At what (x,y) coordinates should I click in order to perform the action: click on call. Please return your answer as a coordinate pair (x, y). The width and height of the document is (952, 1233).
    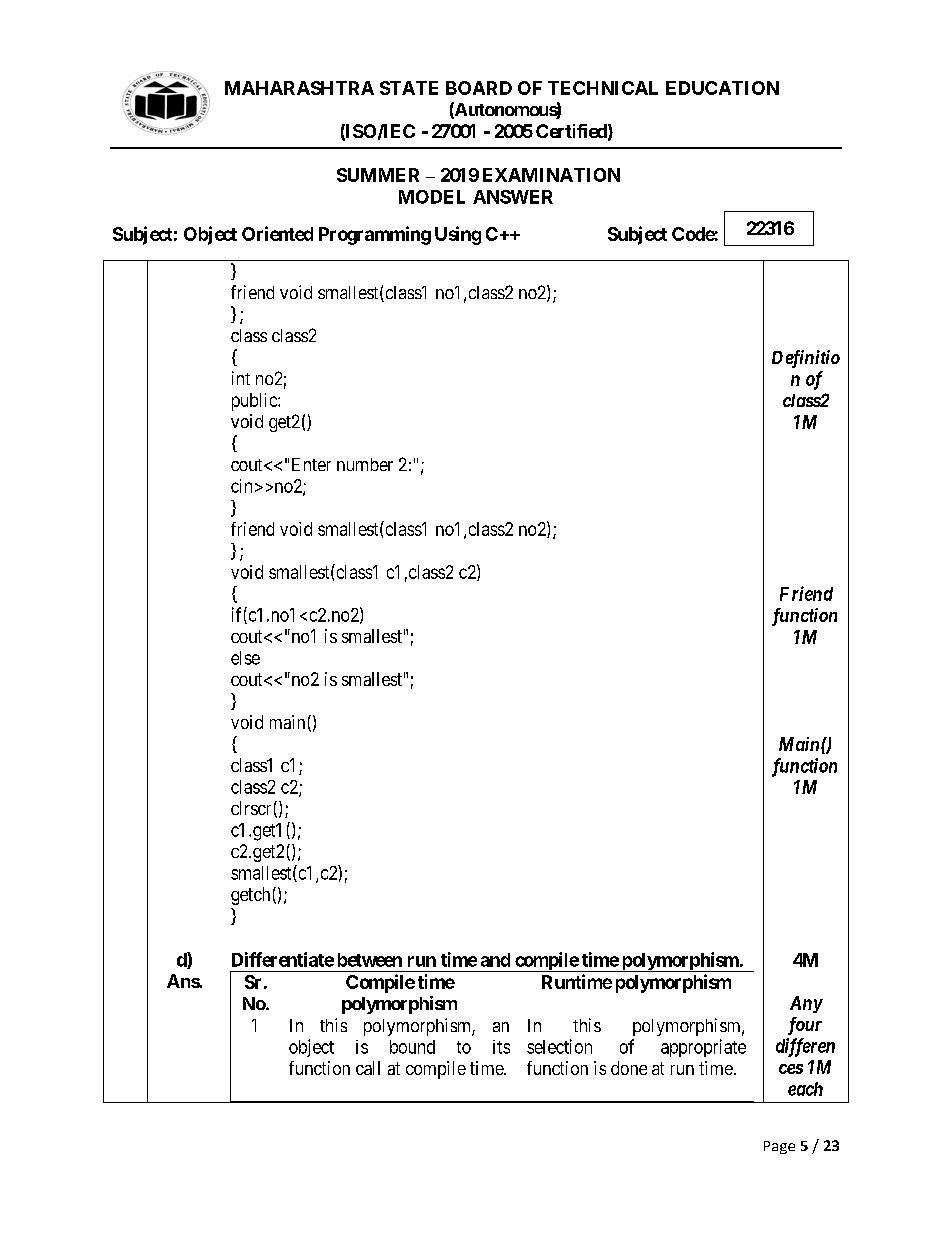
    Looking at the image, I should click on (368, 1068).
